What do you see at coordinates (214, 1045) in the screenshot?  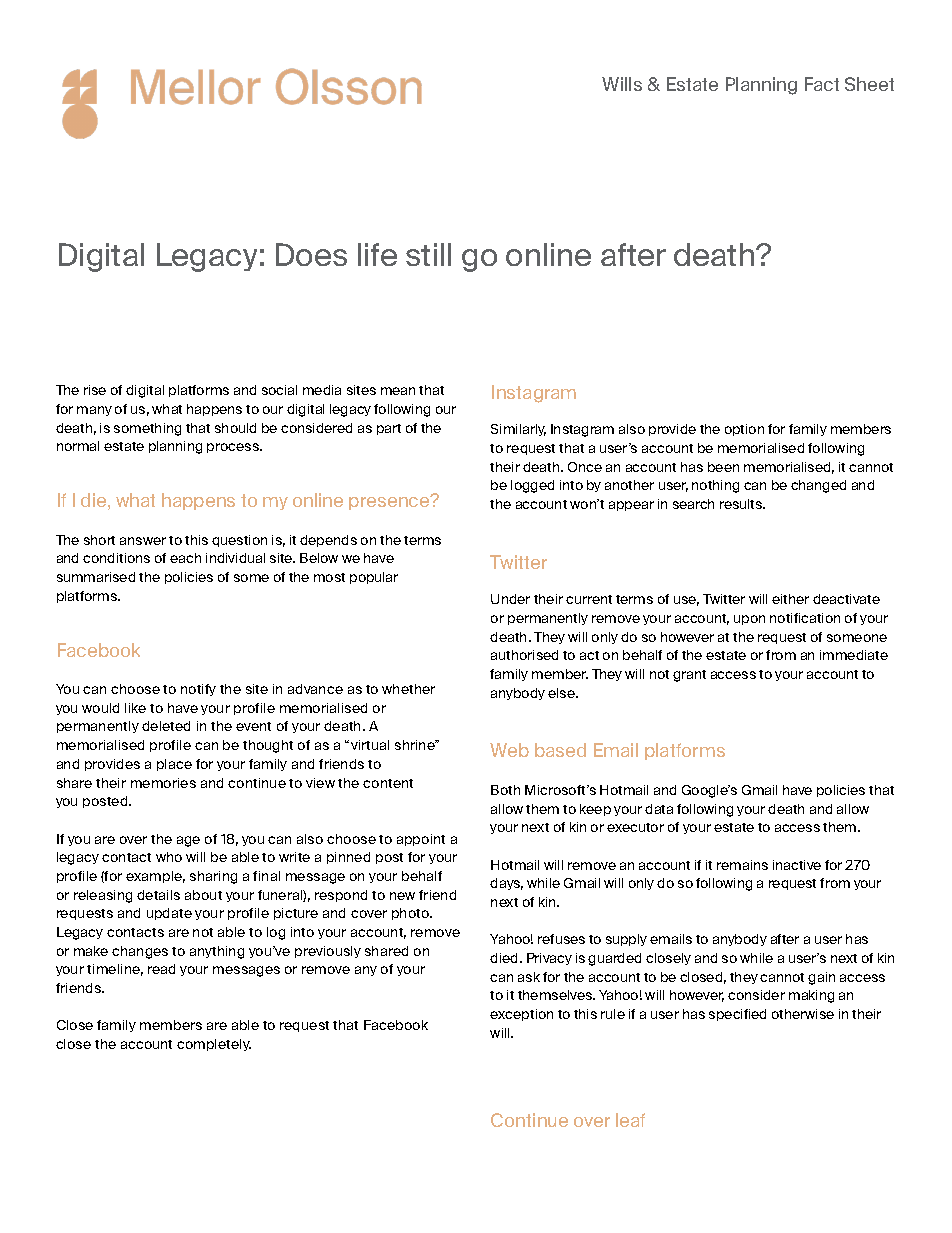 I see `completely` at bounding box center [214, 1045].
